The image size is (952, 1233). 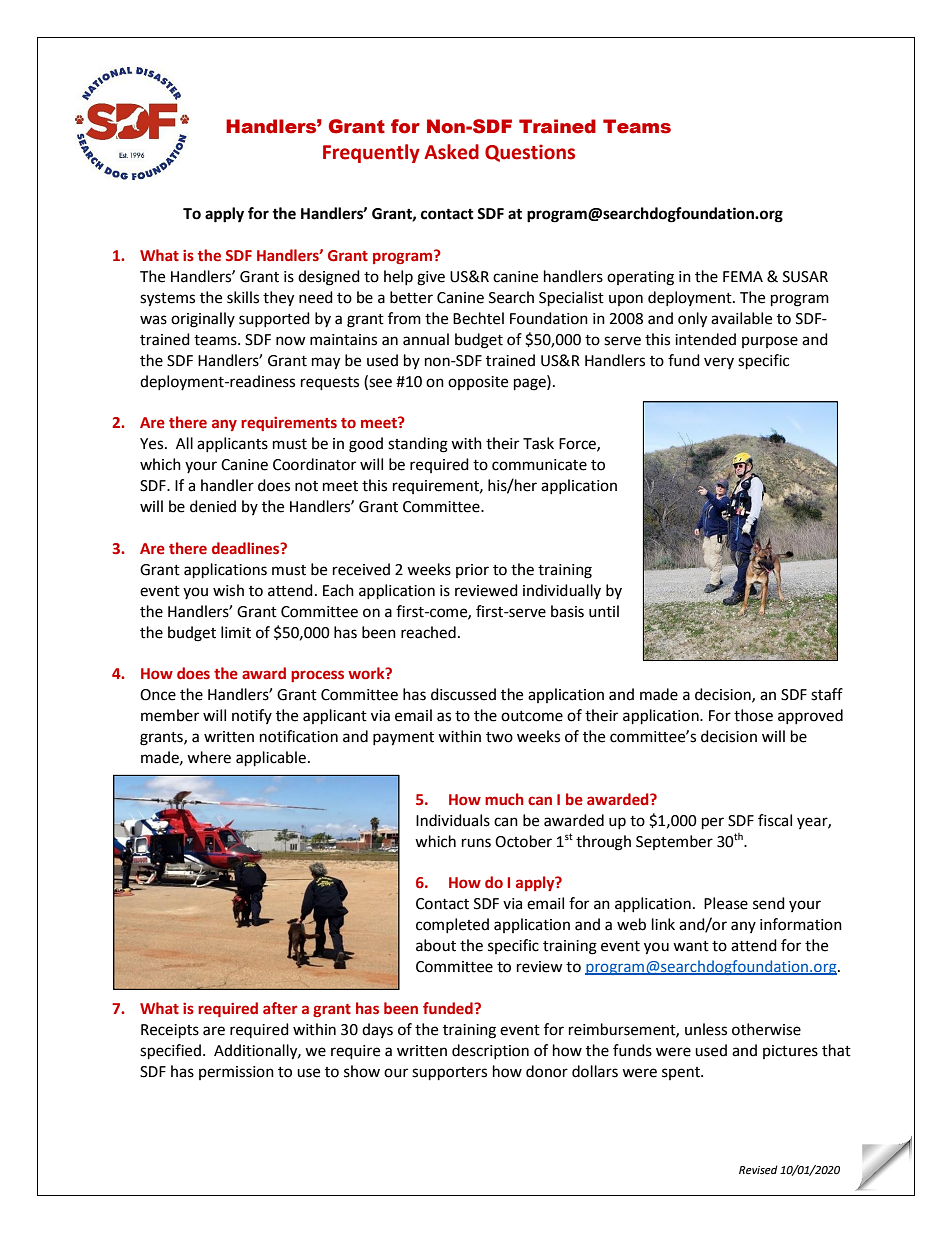 I want to click on discussed, so click(x=463, y=694).
